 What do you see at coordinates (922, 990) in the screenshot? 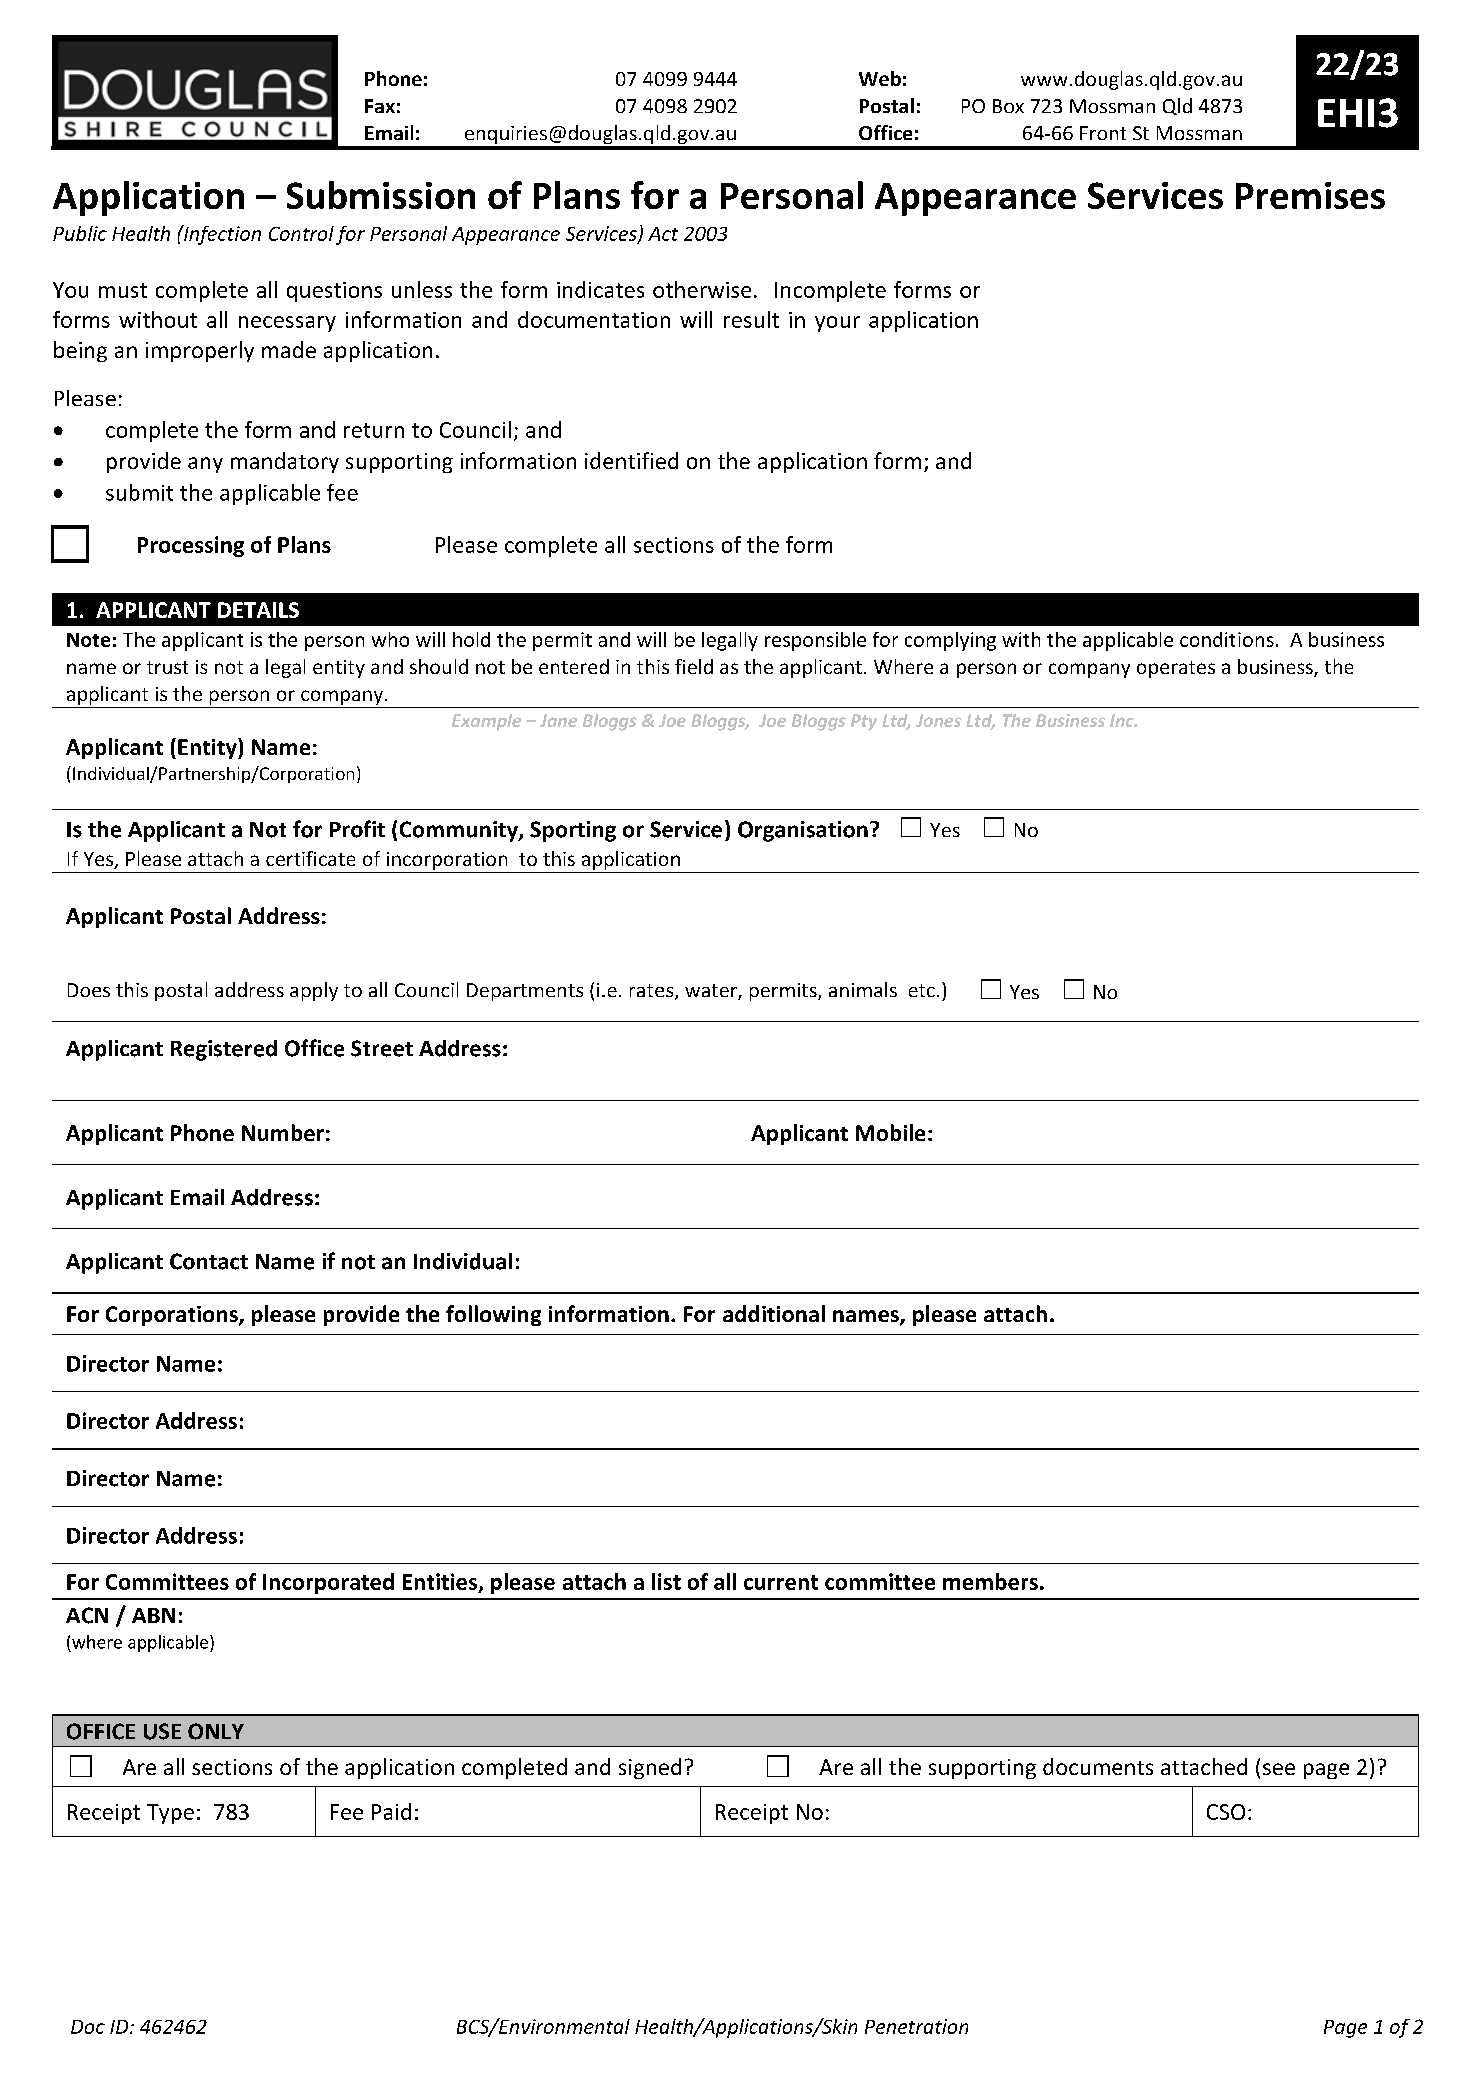
I see `etc` at bounding box center [922, 990].
